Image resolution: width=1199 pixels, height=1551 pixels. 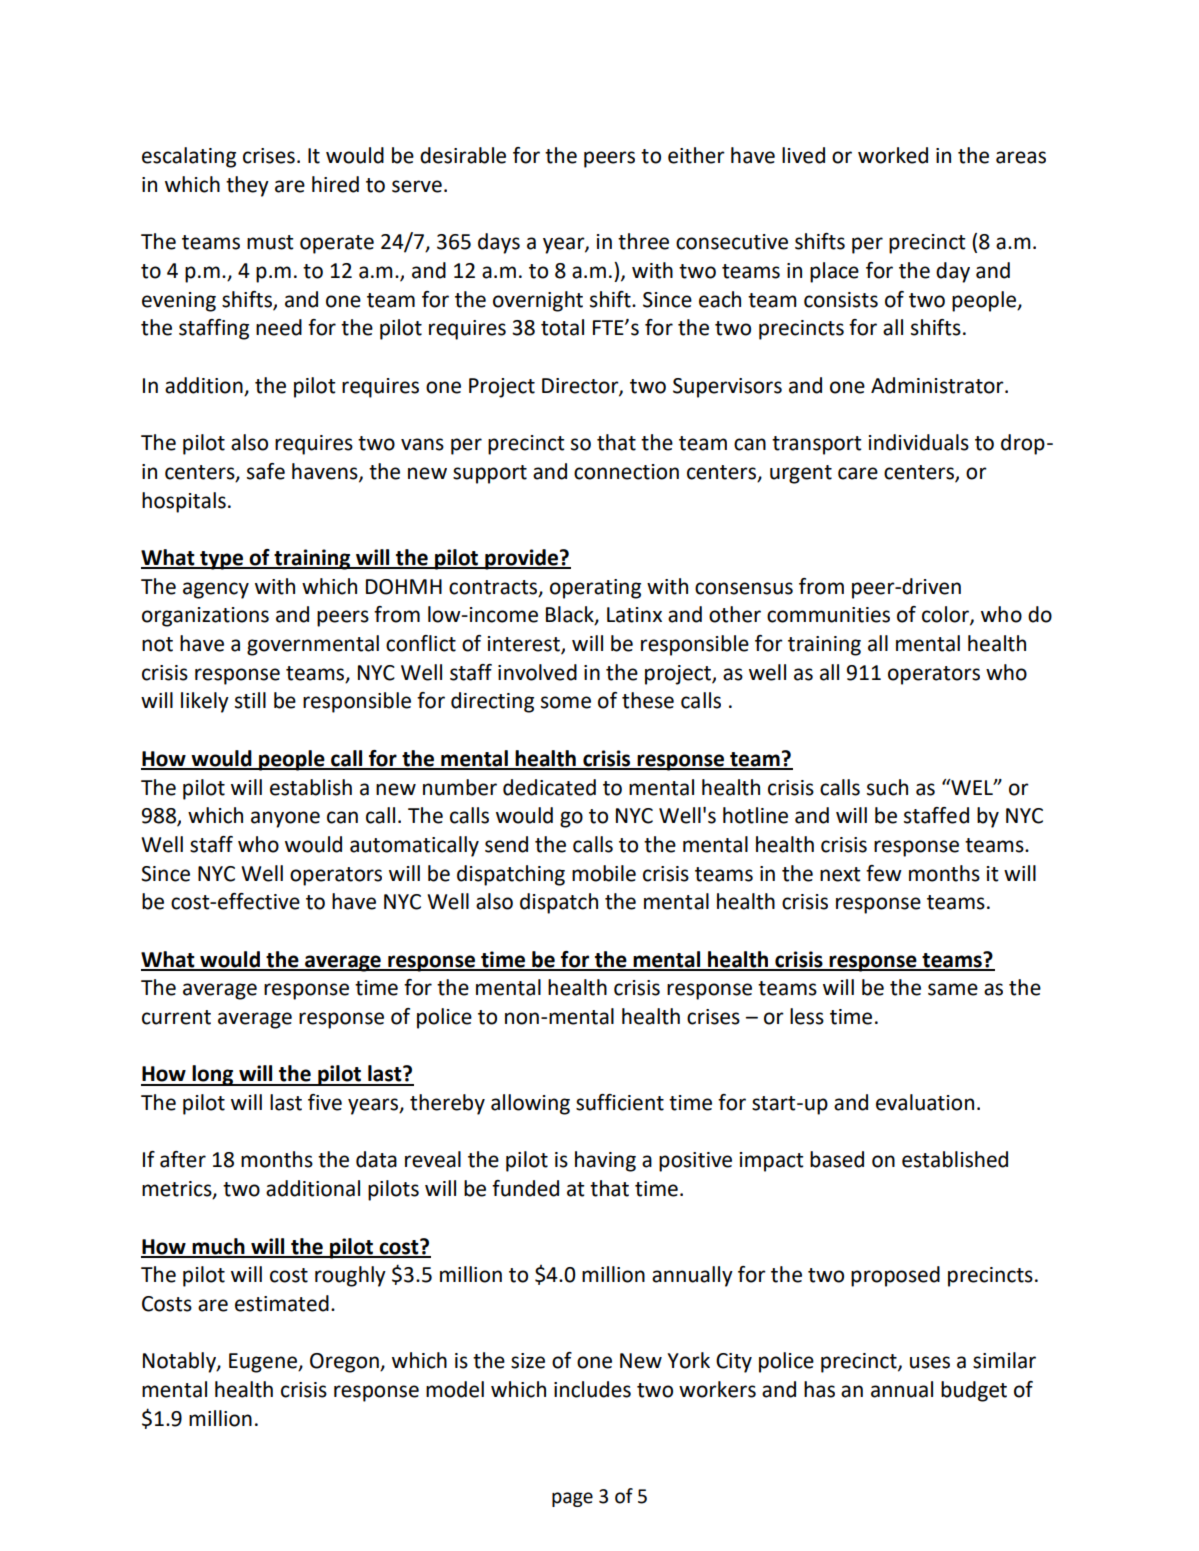 I want to click on agency, so click(x=216, y=590).
